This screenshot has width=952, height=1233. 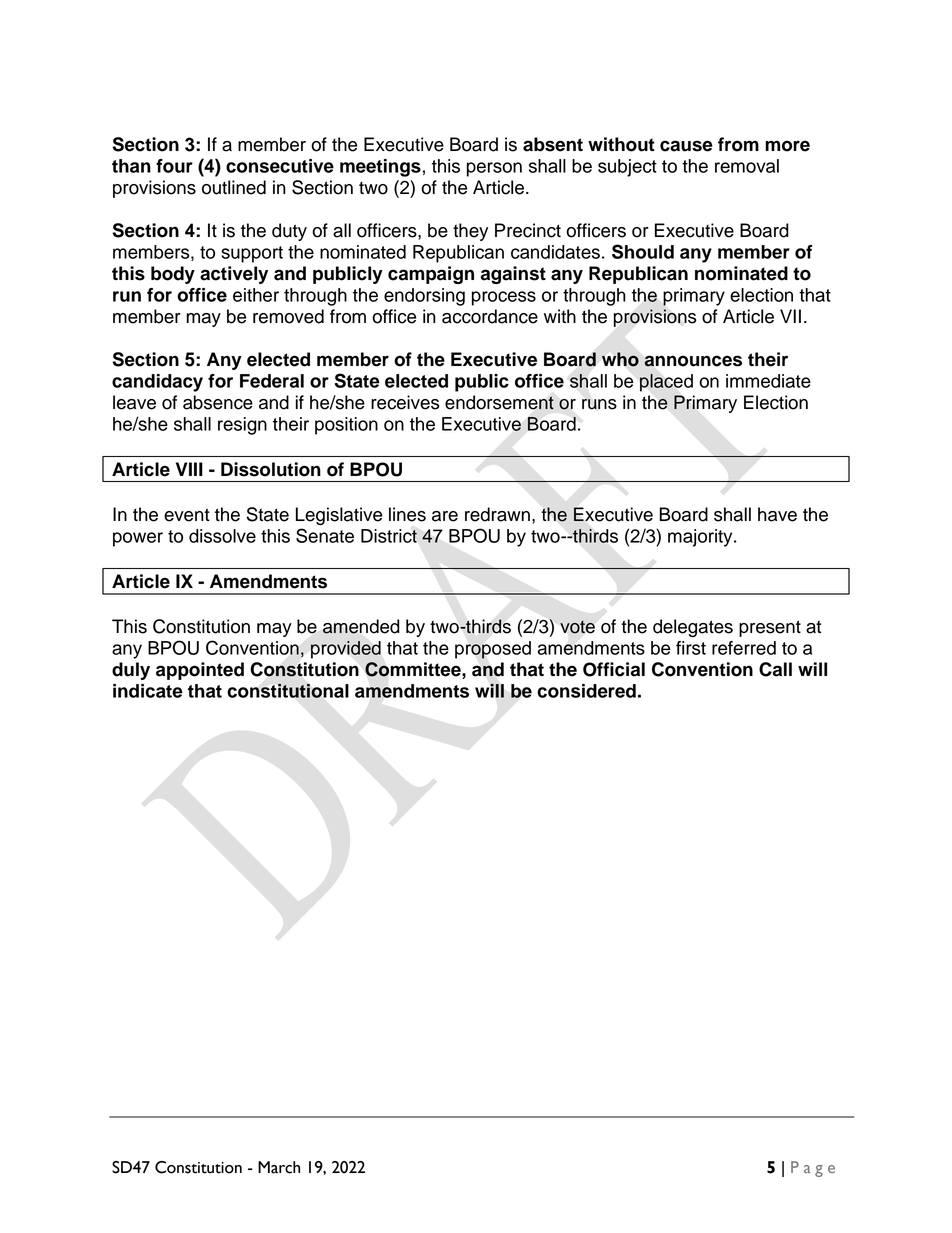 What do you see at coordinates (747, 166) in the screenshot?
I see `removal` at bounding box center [747, 166].
